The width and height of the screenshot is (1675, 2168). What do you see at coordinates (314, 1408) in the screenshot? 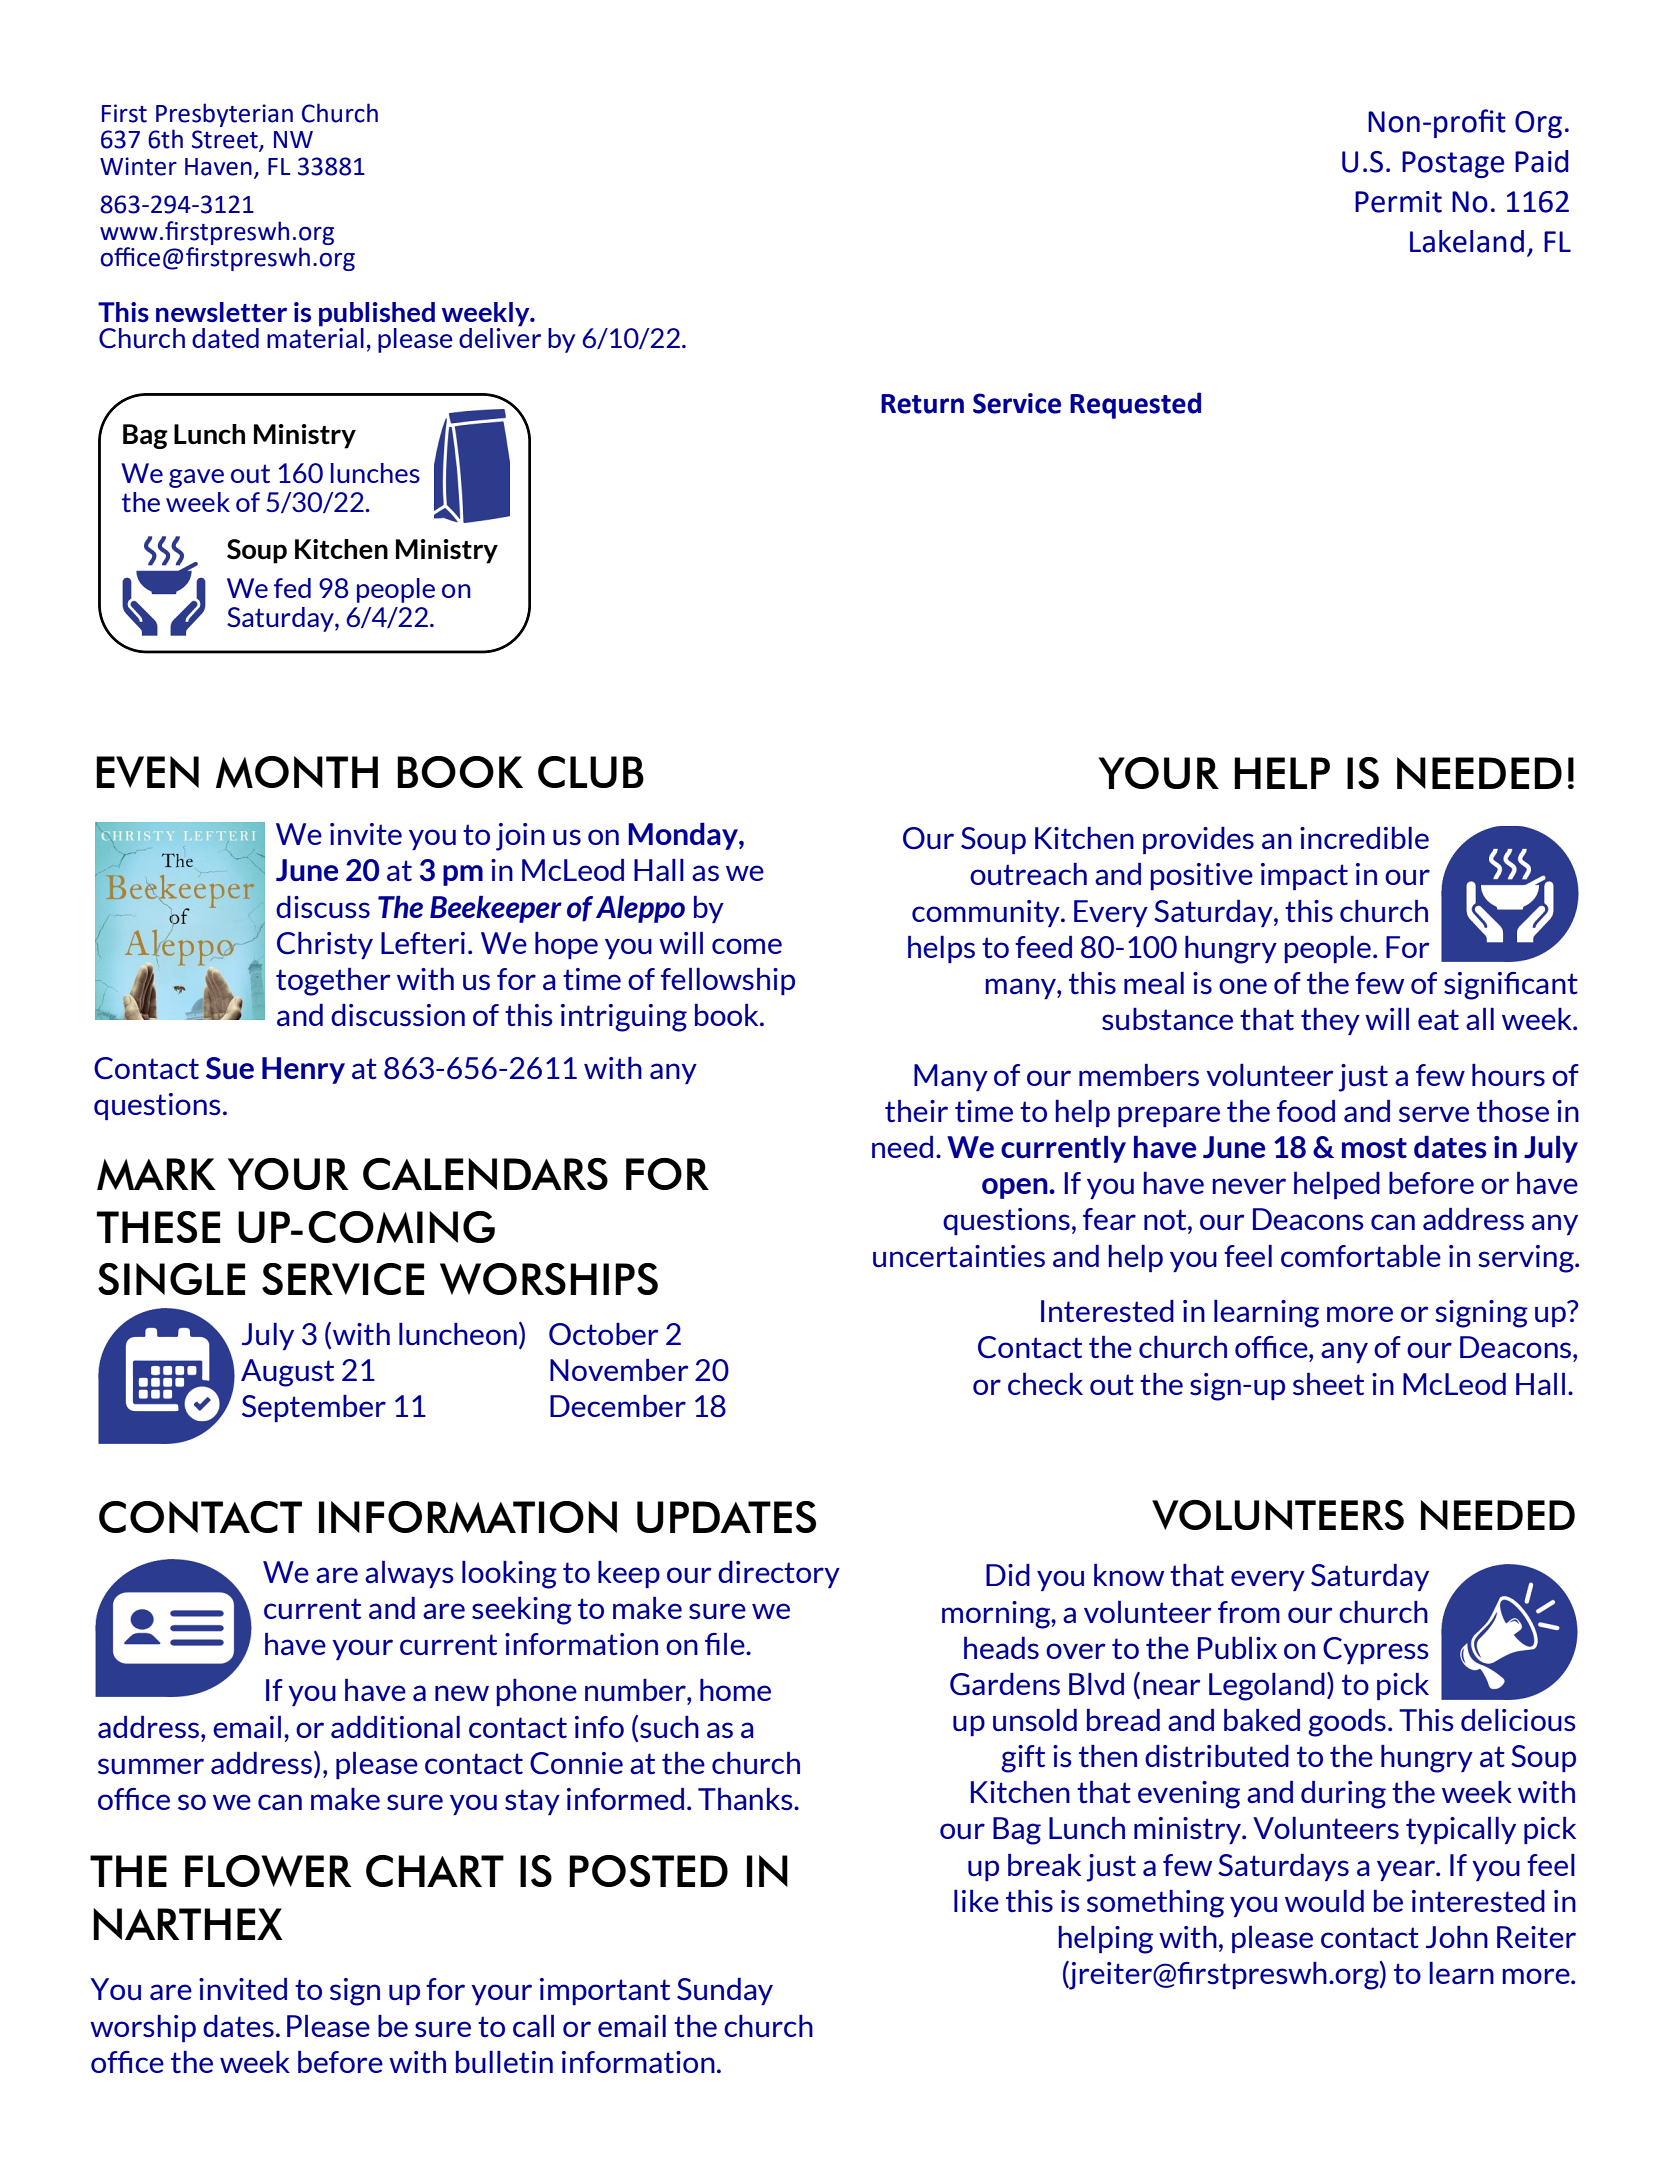
I see `September` at bounding box center [314, 1408].
